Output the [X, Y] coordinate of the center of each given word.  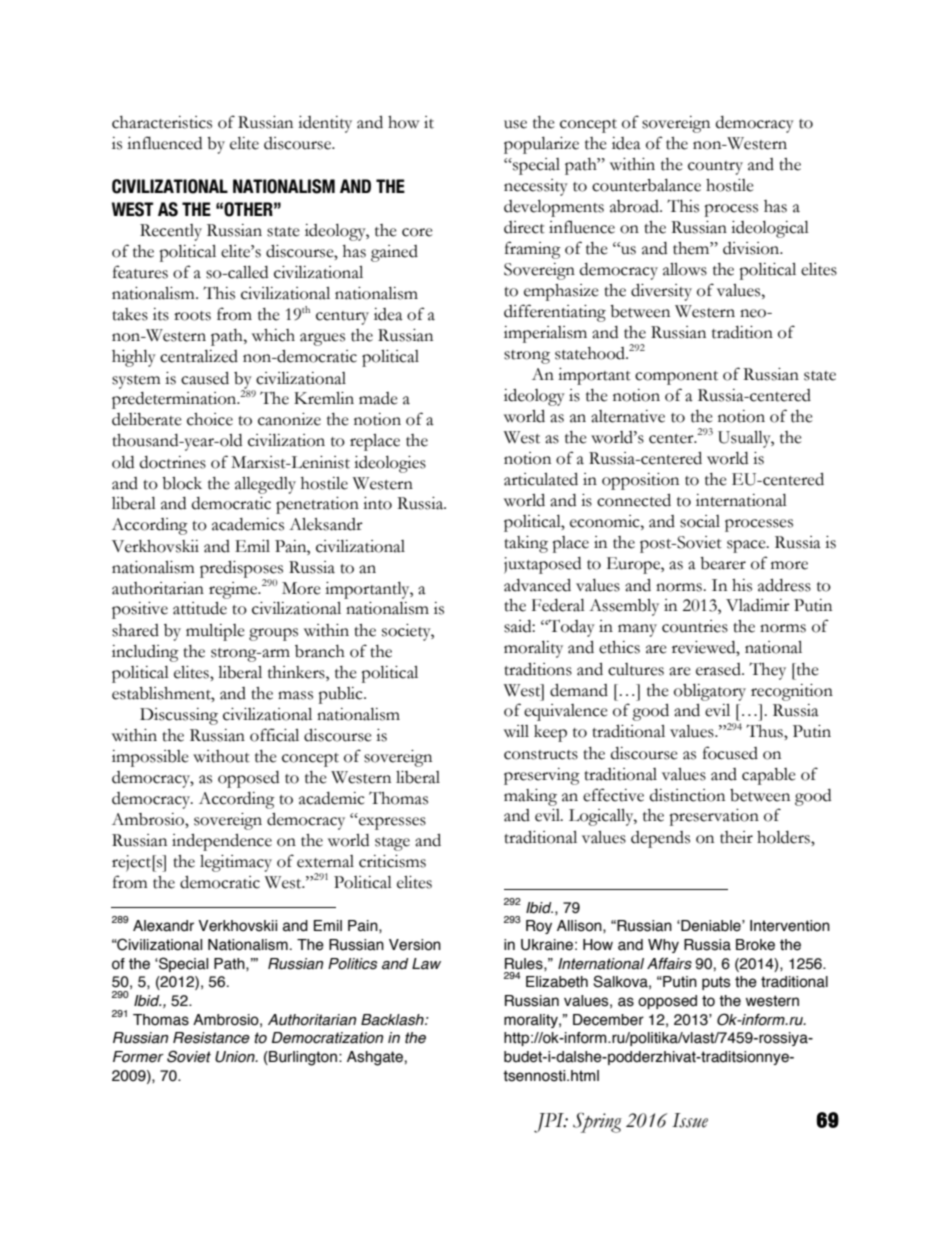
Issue [690, 1120]
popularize [541, 145]
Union [236, 1057]
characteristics [162, 122]
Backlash [393, 1020]
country [715, 168]
